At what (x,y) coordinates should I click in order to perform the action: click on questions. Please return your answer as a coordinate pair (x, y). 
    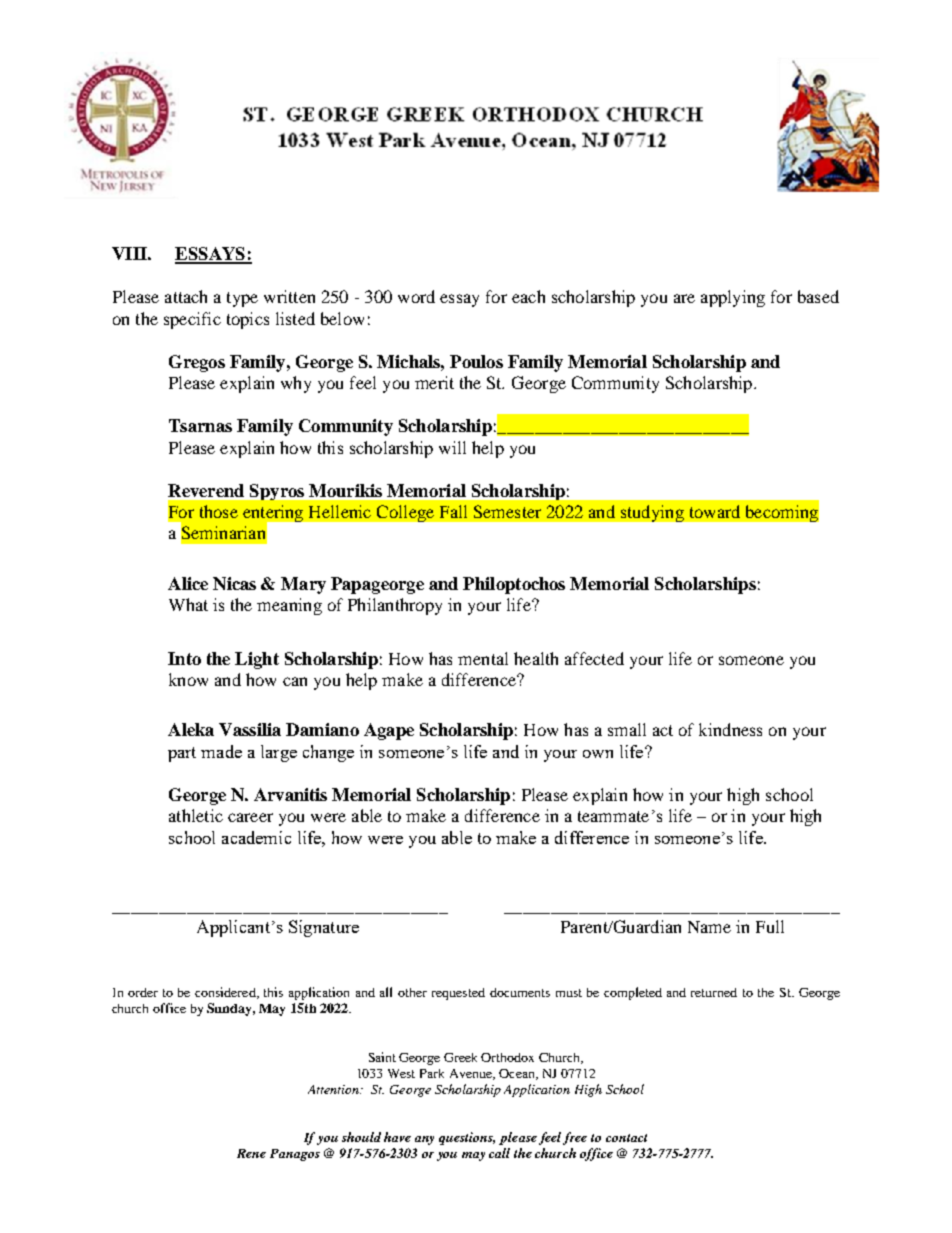
    Looking at the image, I should click on (467, 1138).
